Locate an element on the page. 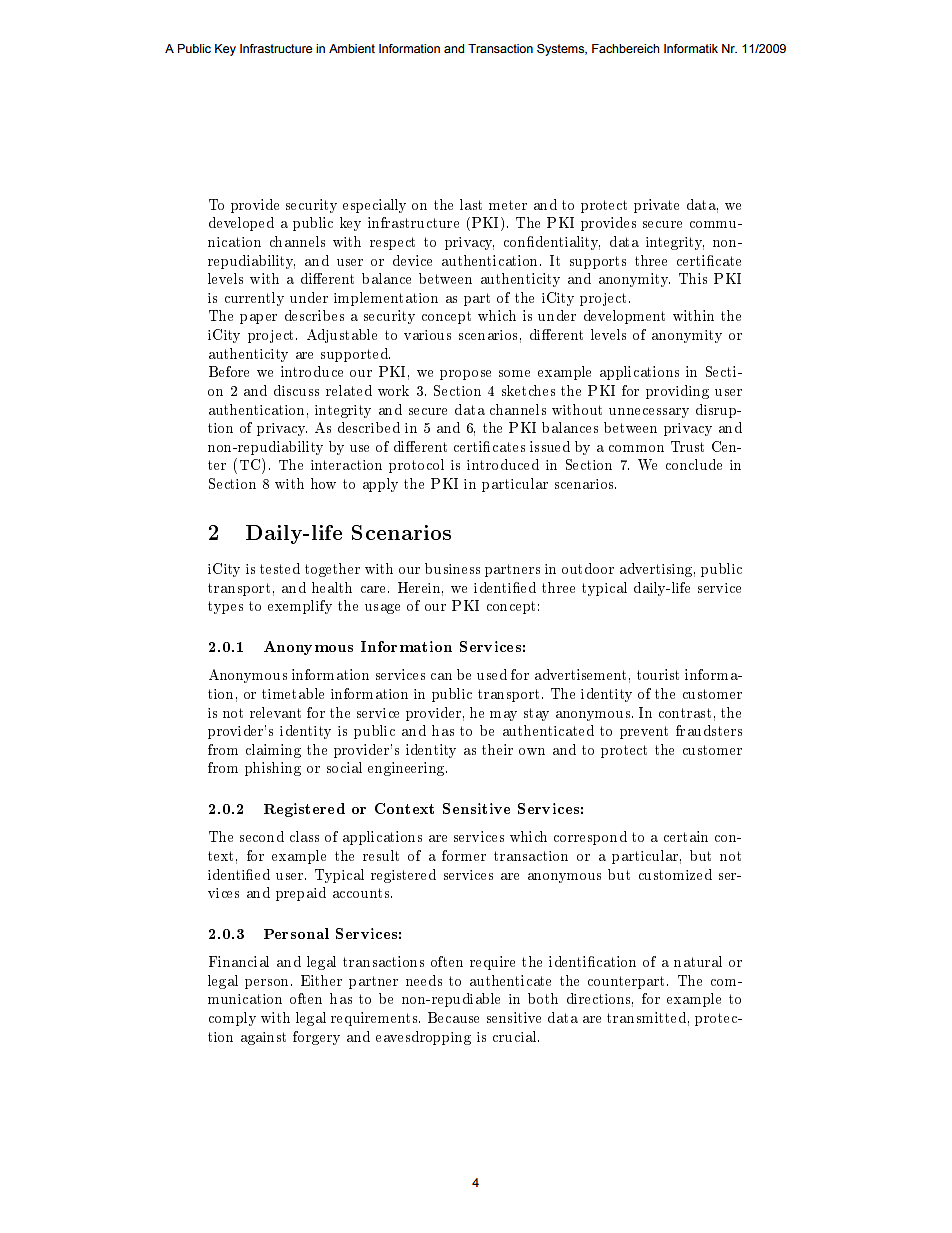 The image size is (952, 1233). tested is located at coordinates (280, 568).
